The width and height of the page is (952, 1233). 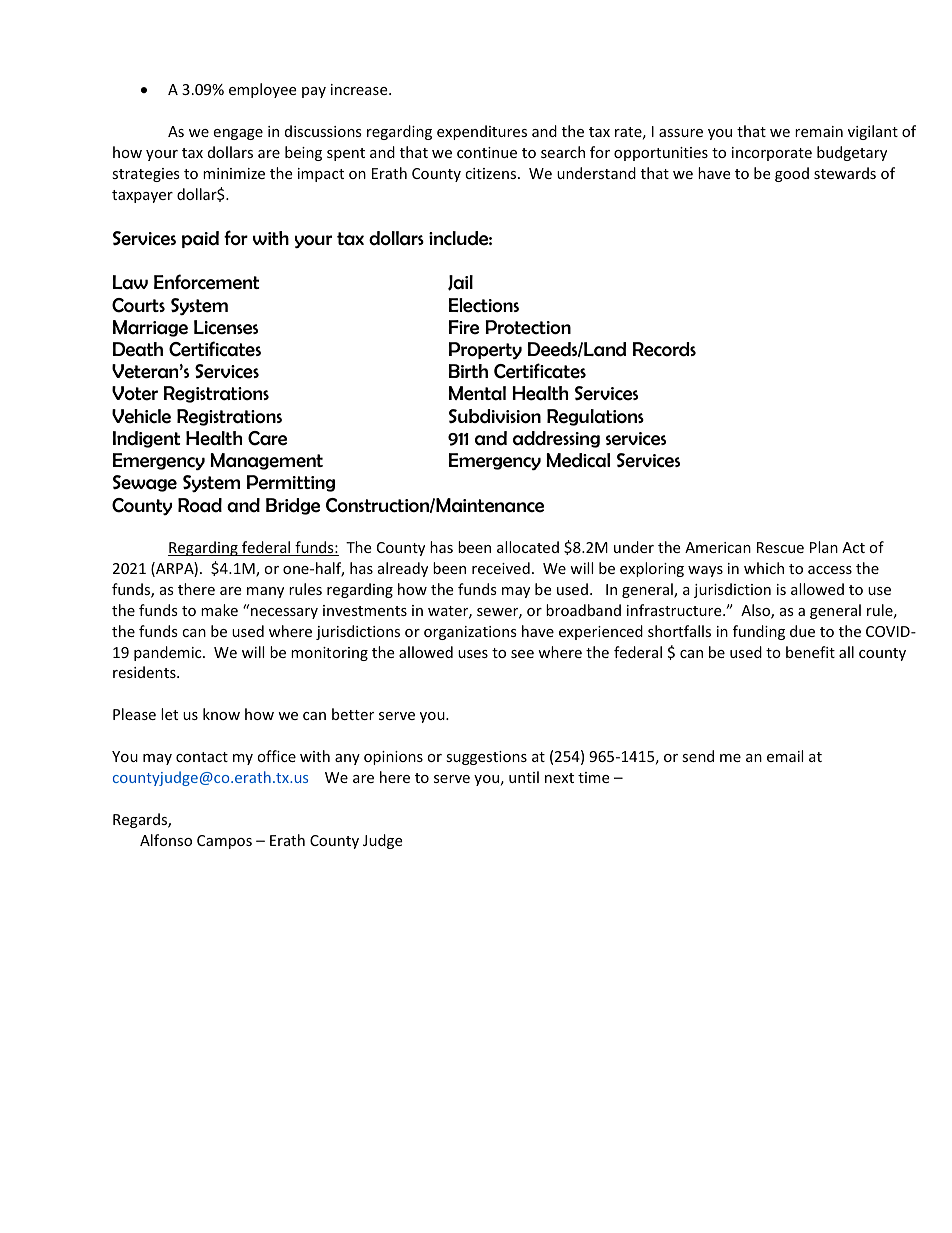 I want to click on expenditures, so click(x=482, y=132).
